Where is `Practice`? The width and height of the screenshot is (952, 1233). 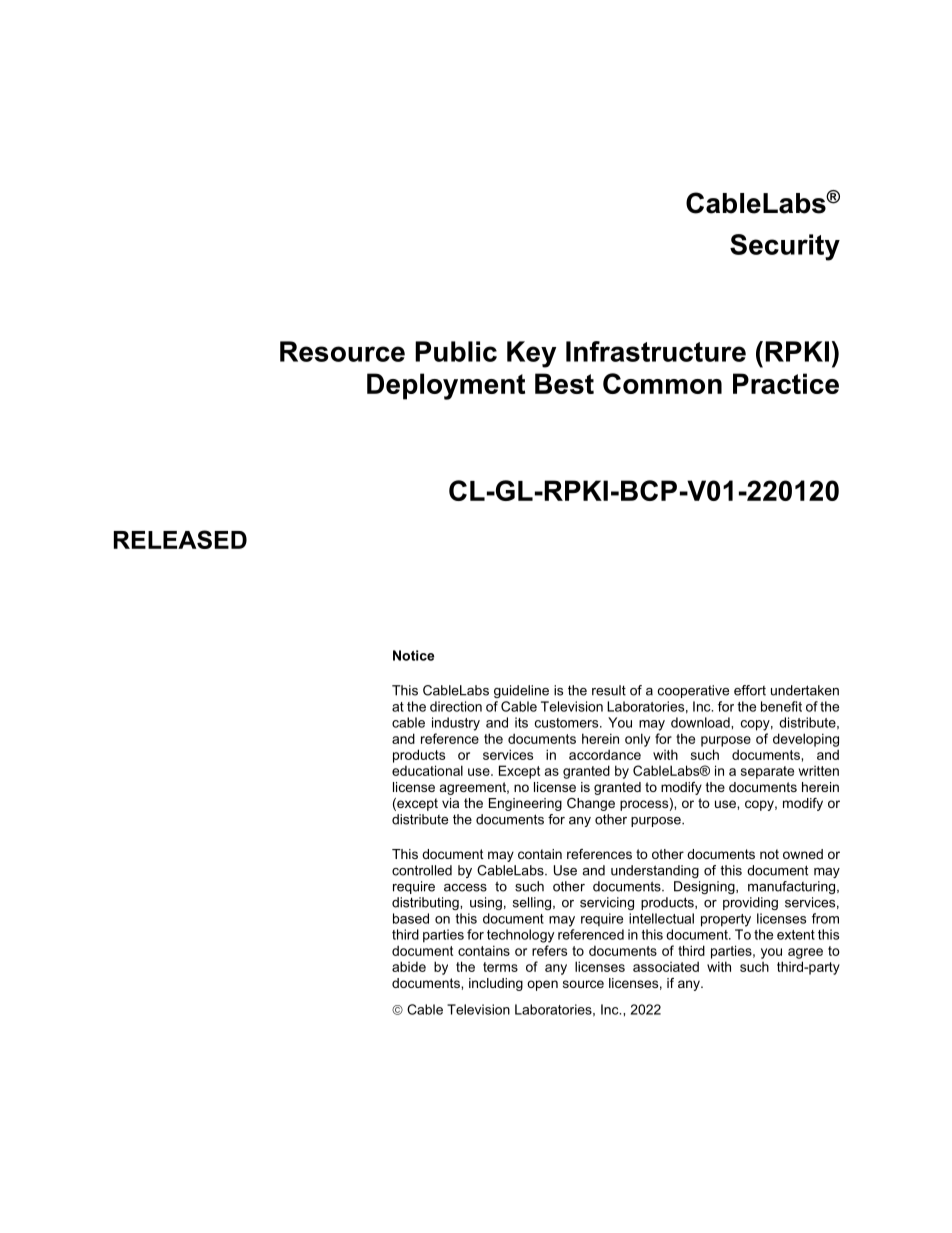
Practice is located at coordinates (786, 383).
